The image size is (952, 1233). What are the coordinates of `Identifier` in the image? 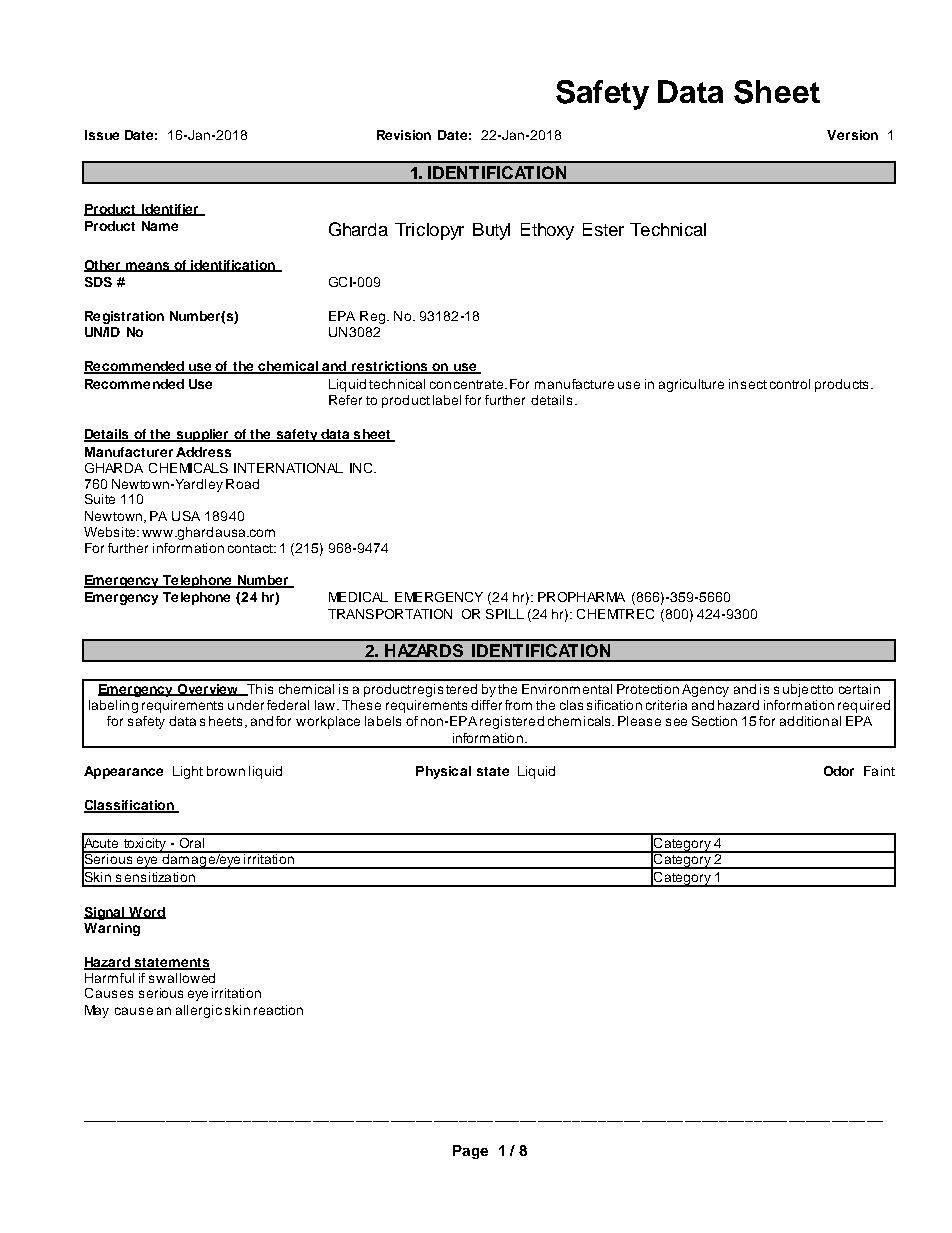 It's located at (170, 210).
